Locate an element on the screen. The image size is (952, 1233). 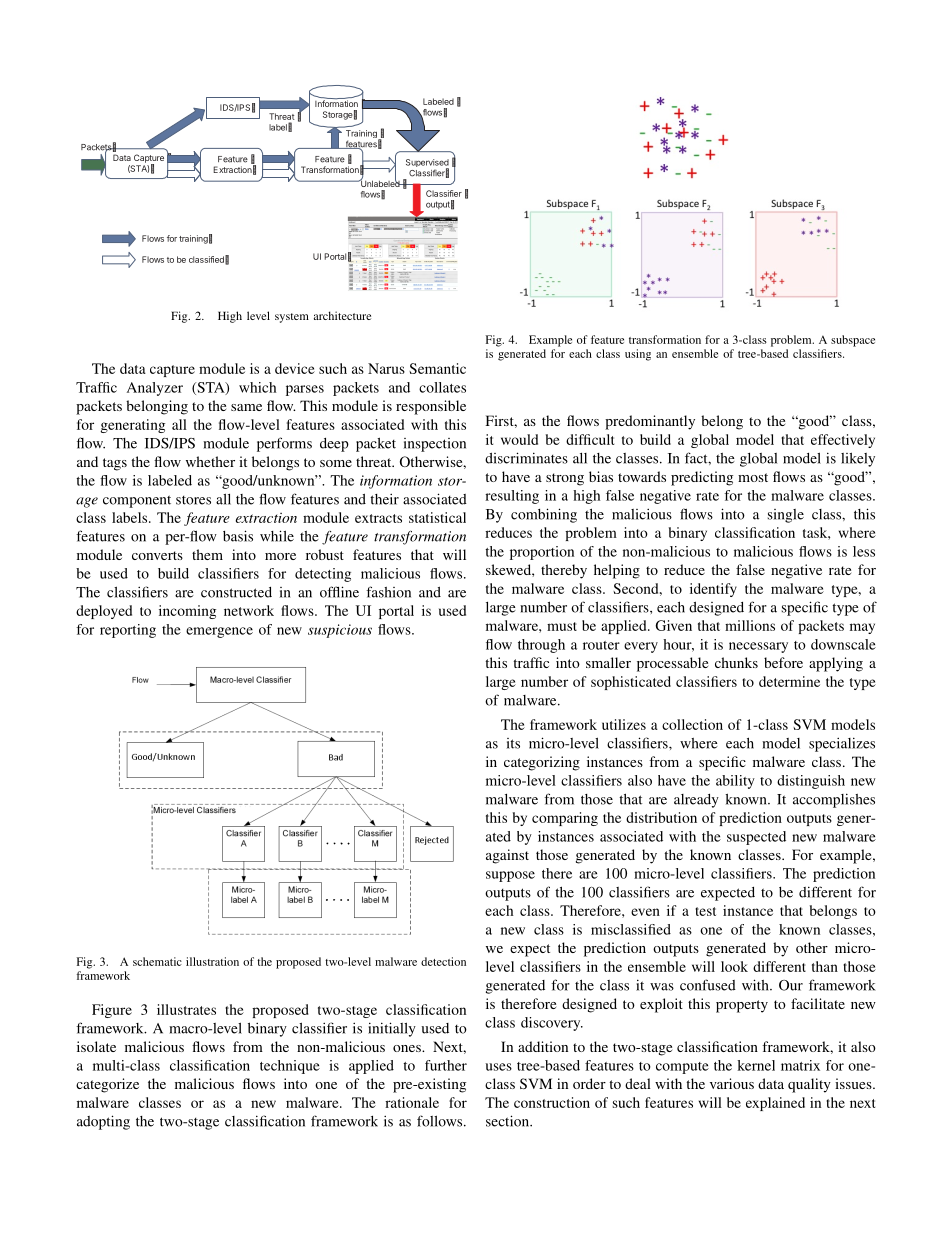
ability is located at coordinates (735, 782).
